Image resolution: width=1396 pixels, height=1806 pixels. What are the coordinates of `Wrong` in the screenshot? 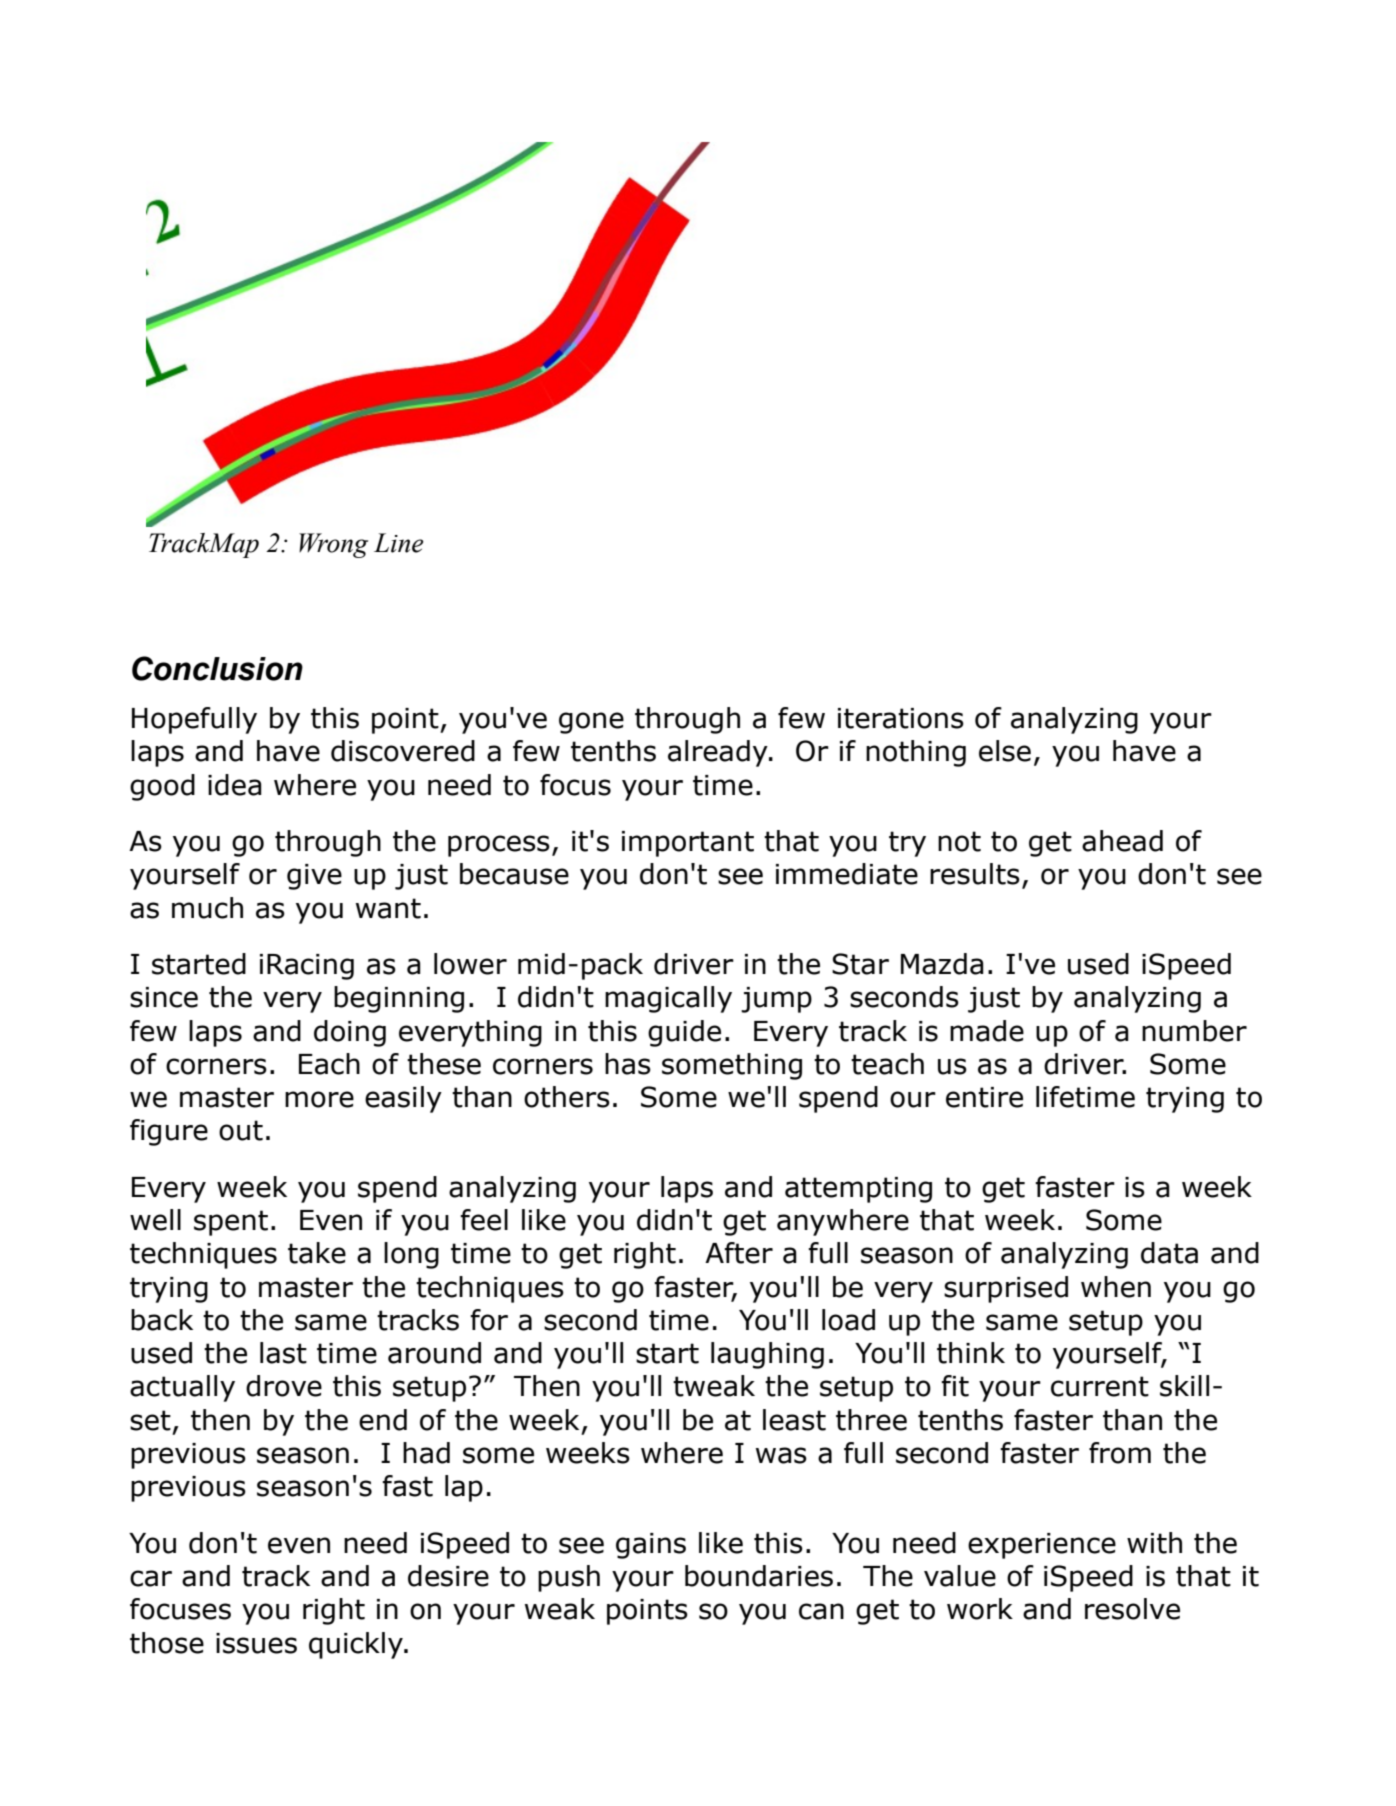 It's located at (333, 545).
